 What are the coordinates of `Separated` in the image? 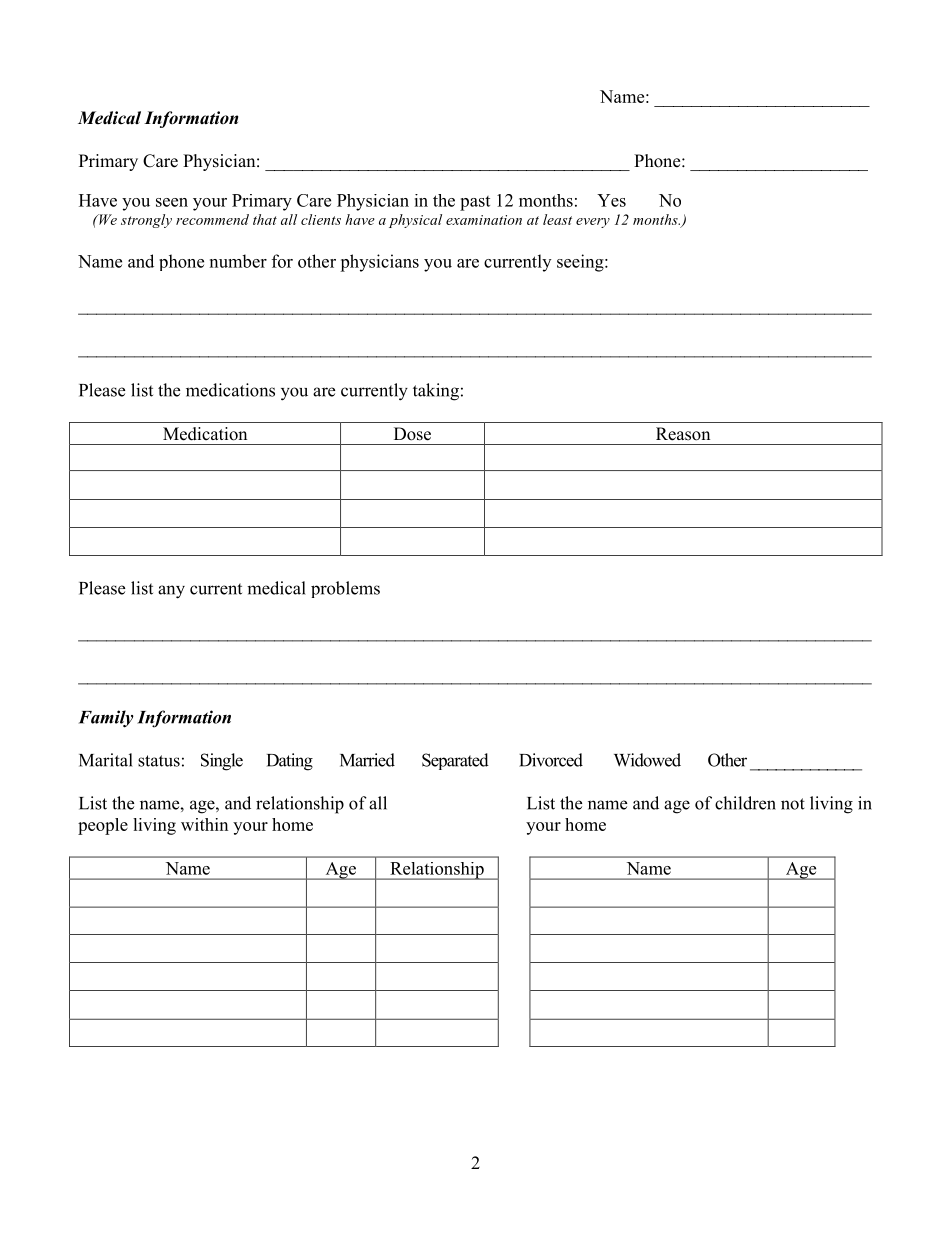 It's located at (455, 761).
